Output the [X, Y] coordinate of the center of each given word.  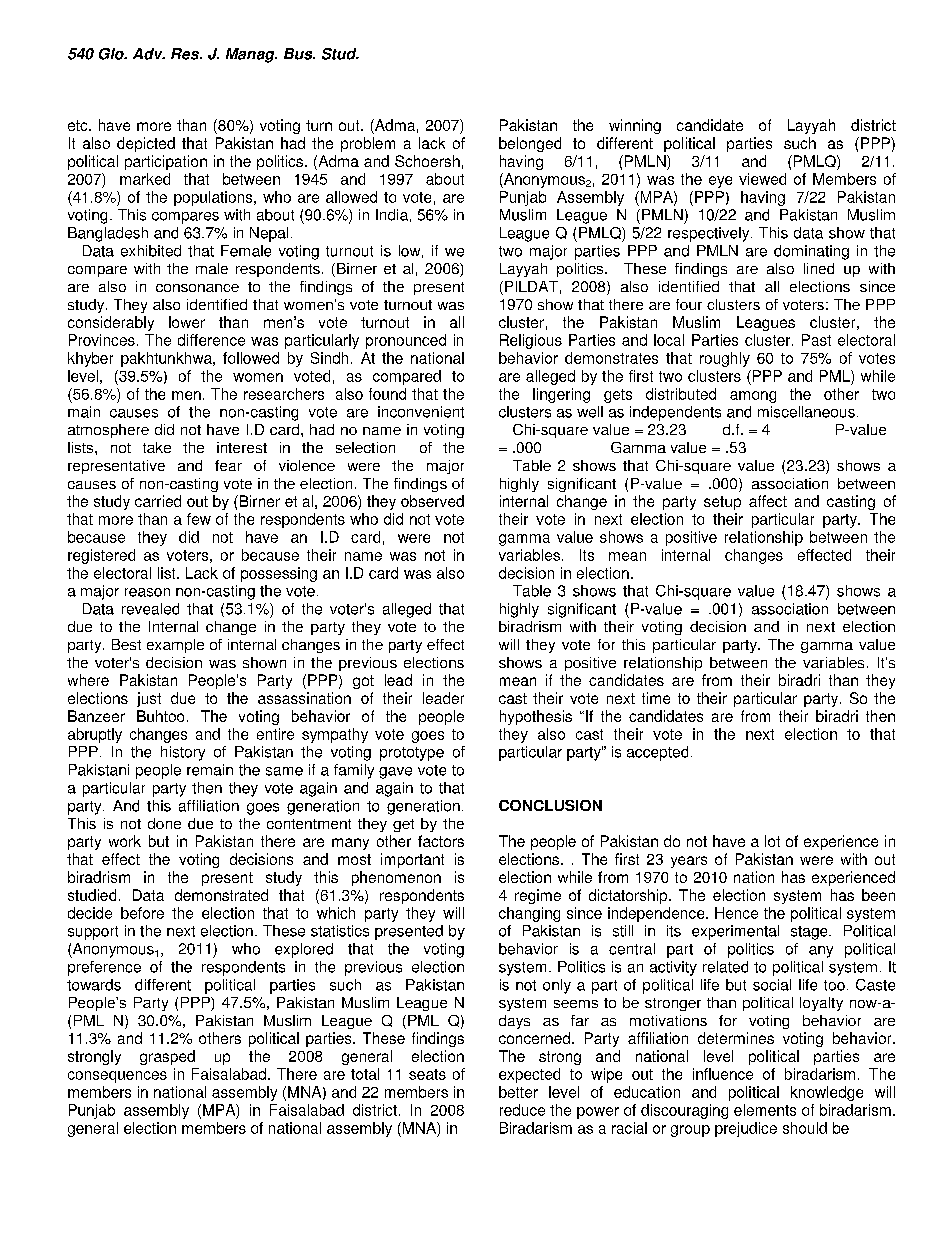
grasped [167, 1057]
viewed [762, 179]
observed [432, 501]
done [164, 823]
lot [772, 841]
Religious [531, 341]
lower [187, 322]
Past [816, 340]
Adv [149, 54]
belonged [530, 144]
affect [768, 501]
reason [147, 592]
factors [441, 841]
